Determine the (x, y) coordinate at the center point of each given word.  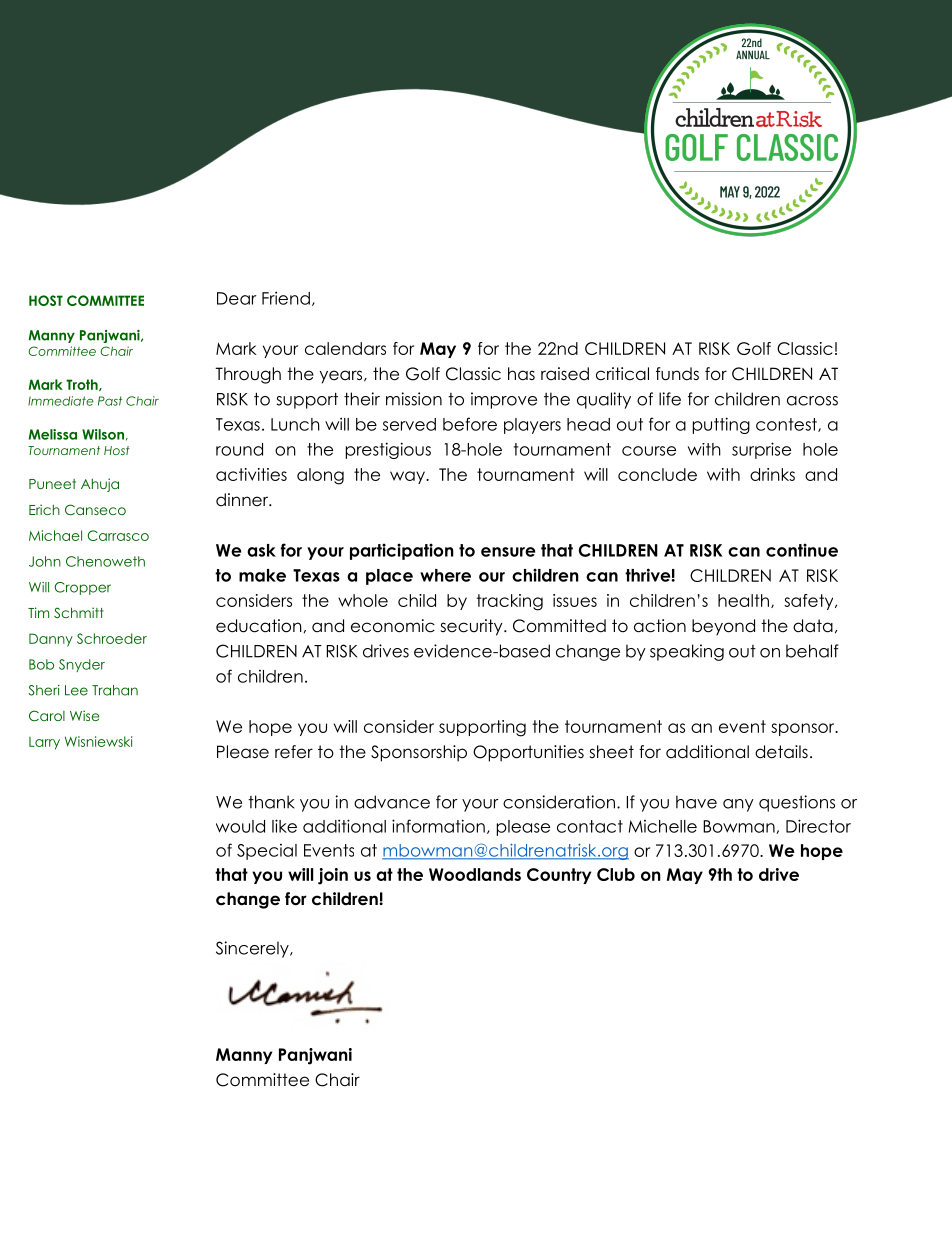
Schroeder (112, 638)
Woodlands (475, 874)
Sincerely (253, 949)
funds (677, 374)
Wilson (103, 434)
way (408, 477)
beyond (723, 627)
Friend (286, 298)
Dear (237, 298)
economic (393, 626)
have (696, 802)
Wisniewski (98, 741)
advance (392, 802)
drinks (772, 474)
